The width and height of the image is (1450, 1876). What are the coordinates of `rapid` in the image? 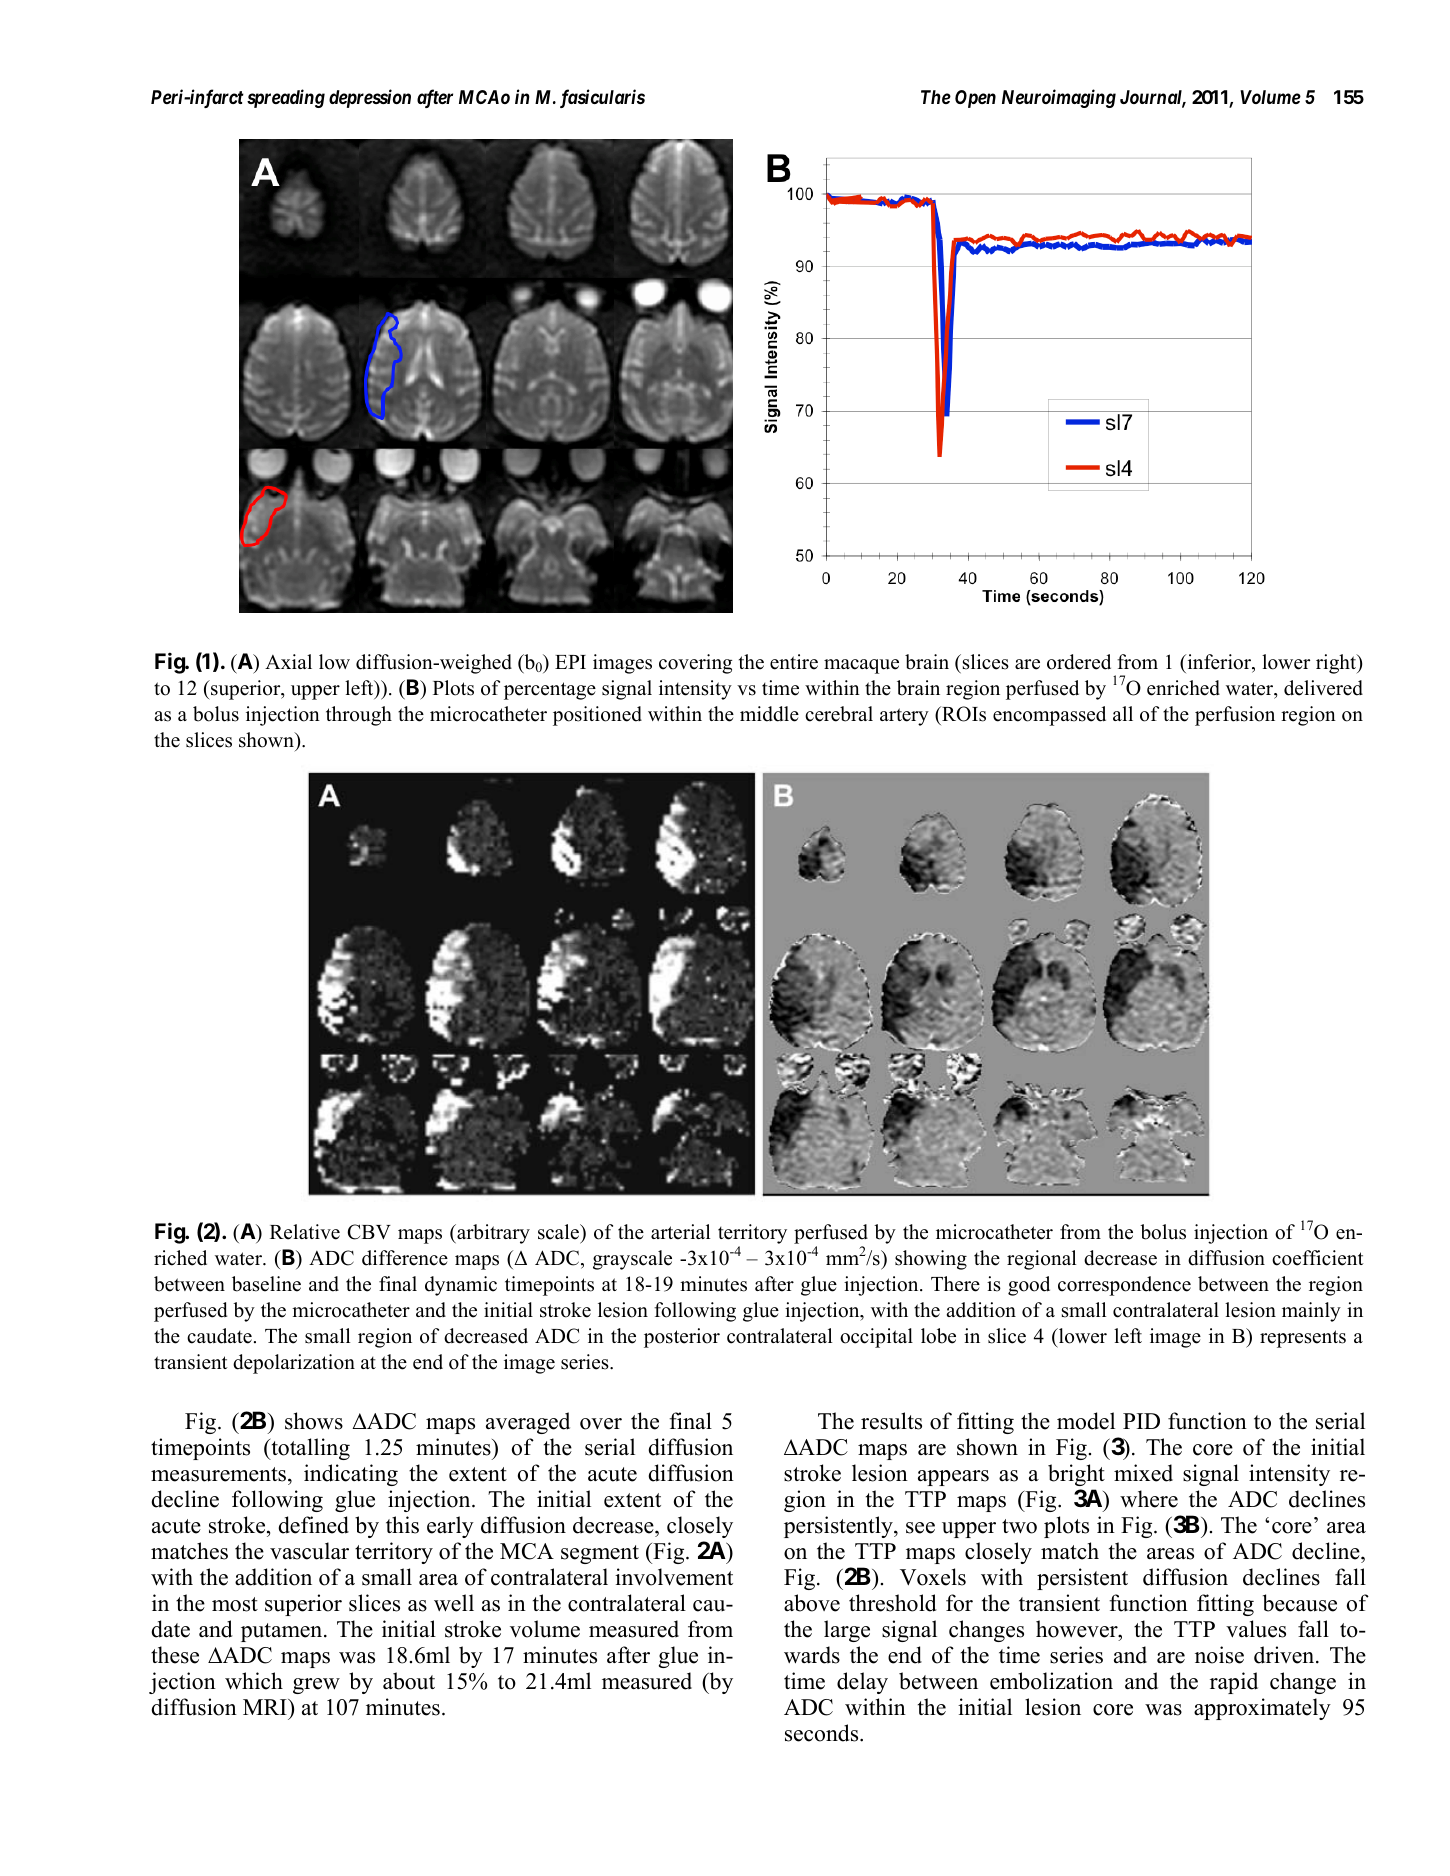 It's located at (1234, 1683).
